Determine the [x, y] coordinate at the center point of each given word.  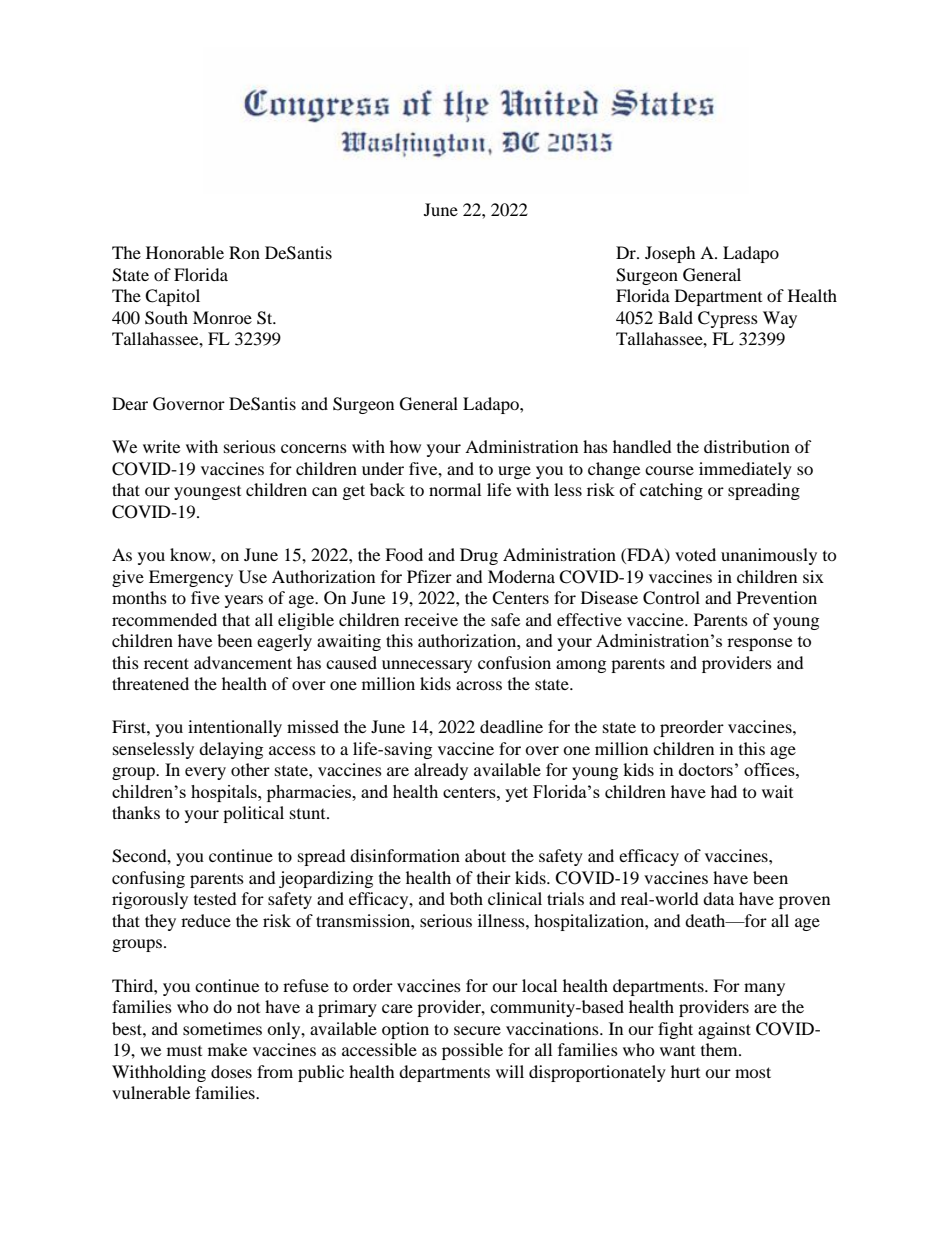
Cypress [728, 319]
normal [455, 489]
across [479, 685]
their [494, 877]
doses [231, 1071]
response [759, 644]
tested [215, 898]
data [718, 898]
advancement [243, 662]
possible [472, 1051]
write [161, 446]
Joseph [670, 254]
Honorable [185, 252]
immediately [745, 470]
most [753, 1072]
